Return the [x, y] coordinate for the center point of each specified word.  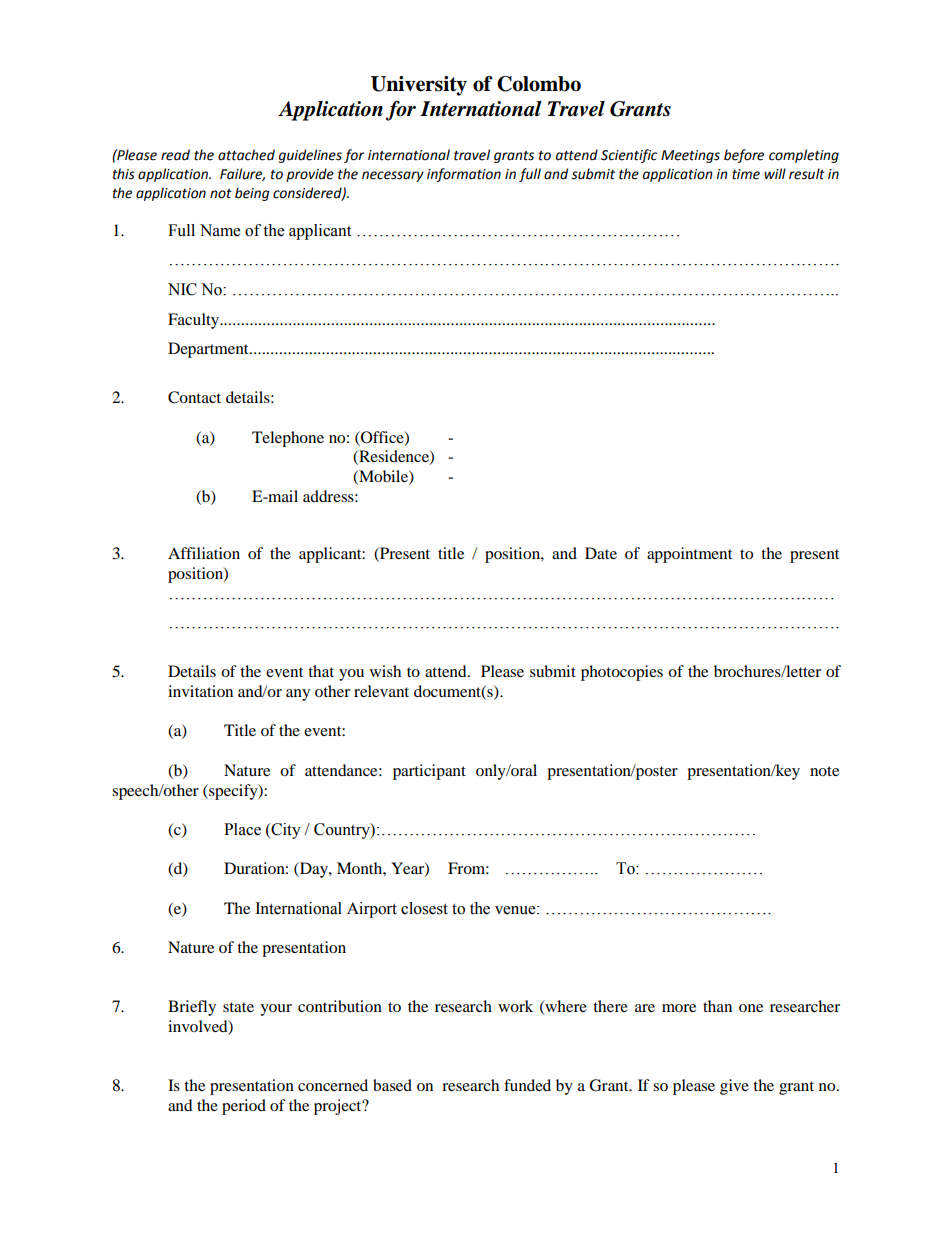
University [419, 86]
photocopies [622, 673]
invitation [200, 691]
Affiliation [204, 553]
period [244, 1107]
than [717, 1006]
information [464, 175]
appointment [689, 555]
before [744, 156]
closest [424, 908]
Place [242, 829]
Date [601, 553]
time [746, 174]
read [175, 155]
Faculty [195, 321]
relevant [381, 691]
